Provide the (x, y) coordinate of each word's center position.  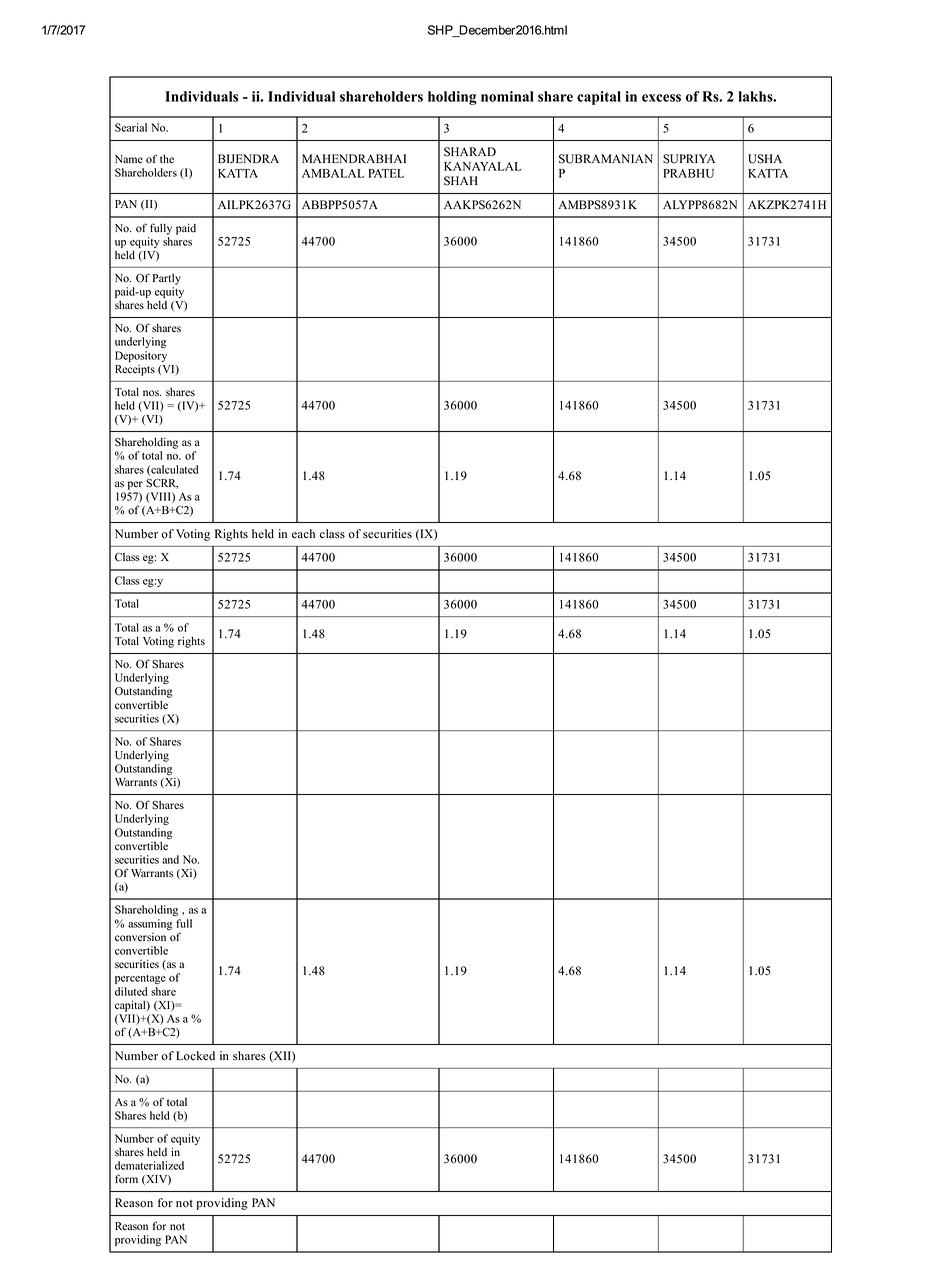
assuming (150, 924)
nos (152, 393)
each (303, 534)
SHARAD (470, 152)
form (126, 1179)
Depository (141, 358)
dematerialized (149, 1165)
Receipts (135, 370)
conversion (140, 937)
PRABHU (688, 173)
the (167, 159)
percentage (140, 979)
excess (661, 98)
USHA (765, 159)
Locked (195, 1056)
